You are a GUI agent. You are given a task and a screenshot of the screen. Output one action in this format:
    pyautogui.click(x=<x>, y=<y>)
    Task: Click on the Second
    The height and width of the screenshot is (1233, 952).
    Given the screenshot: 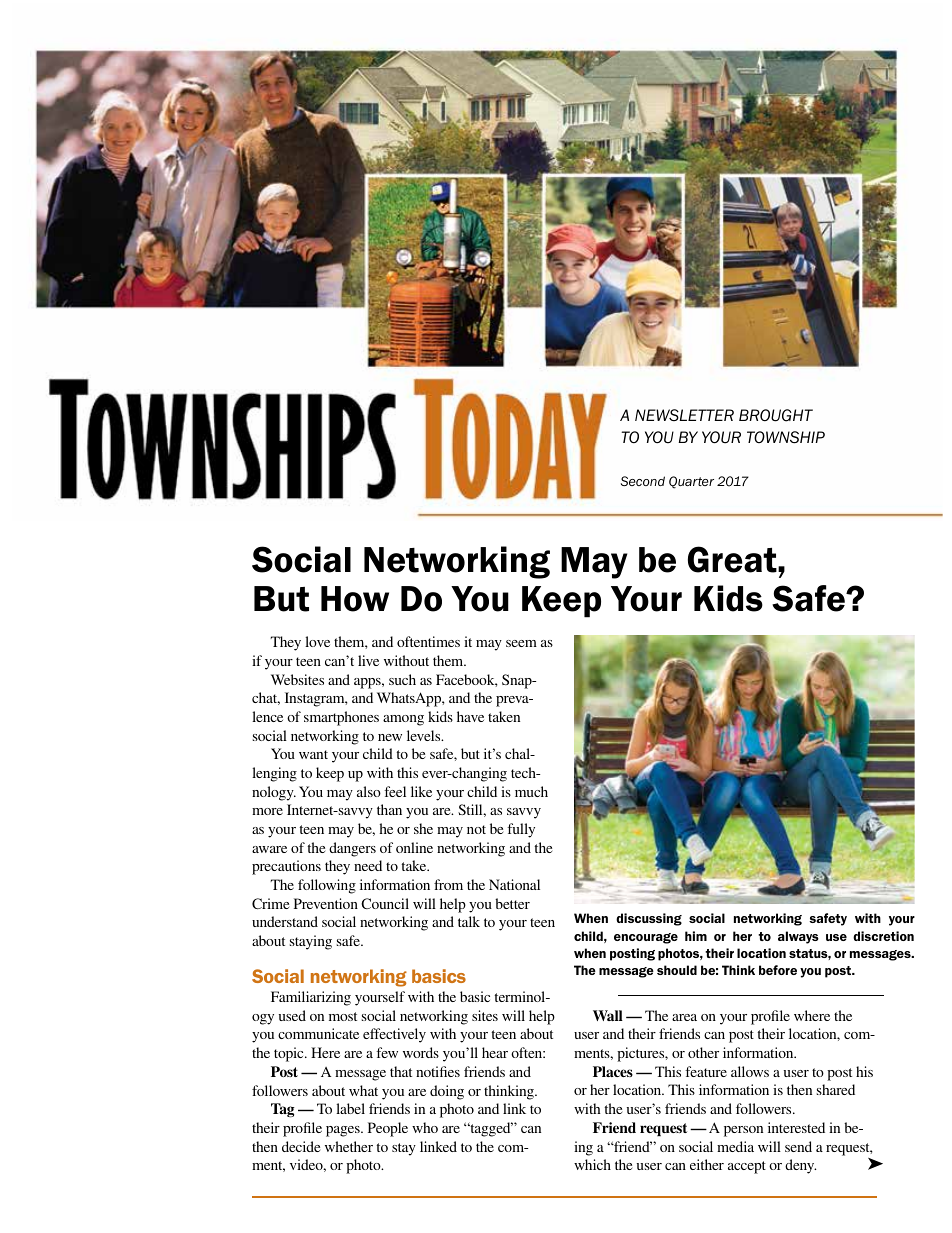 What is the action you would take?
    pyautogui.click(x=643, y=481)
